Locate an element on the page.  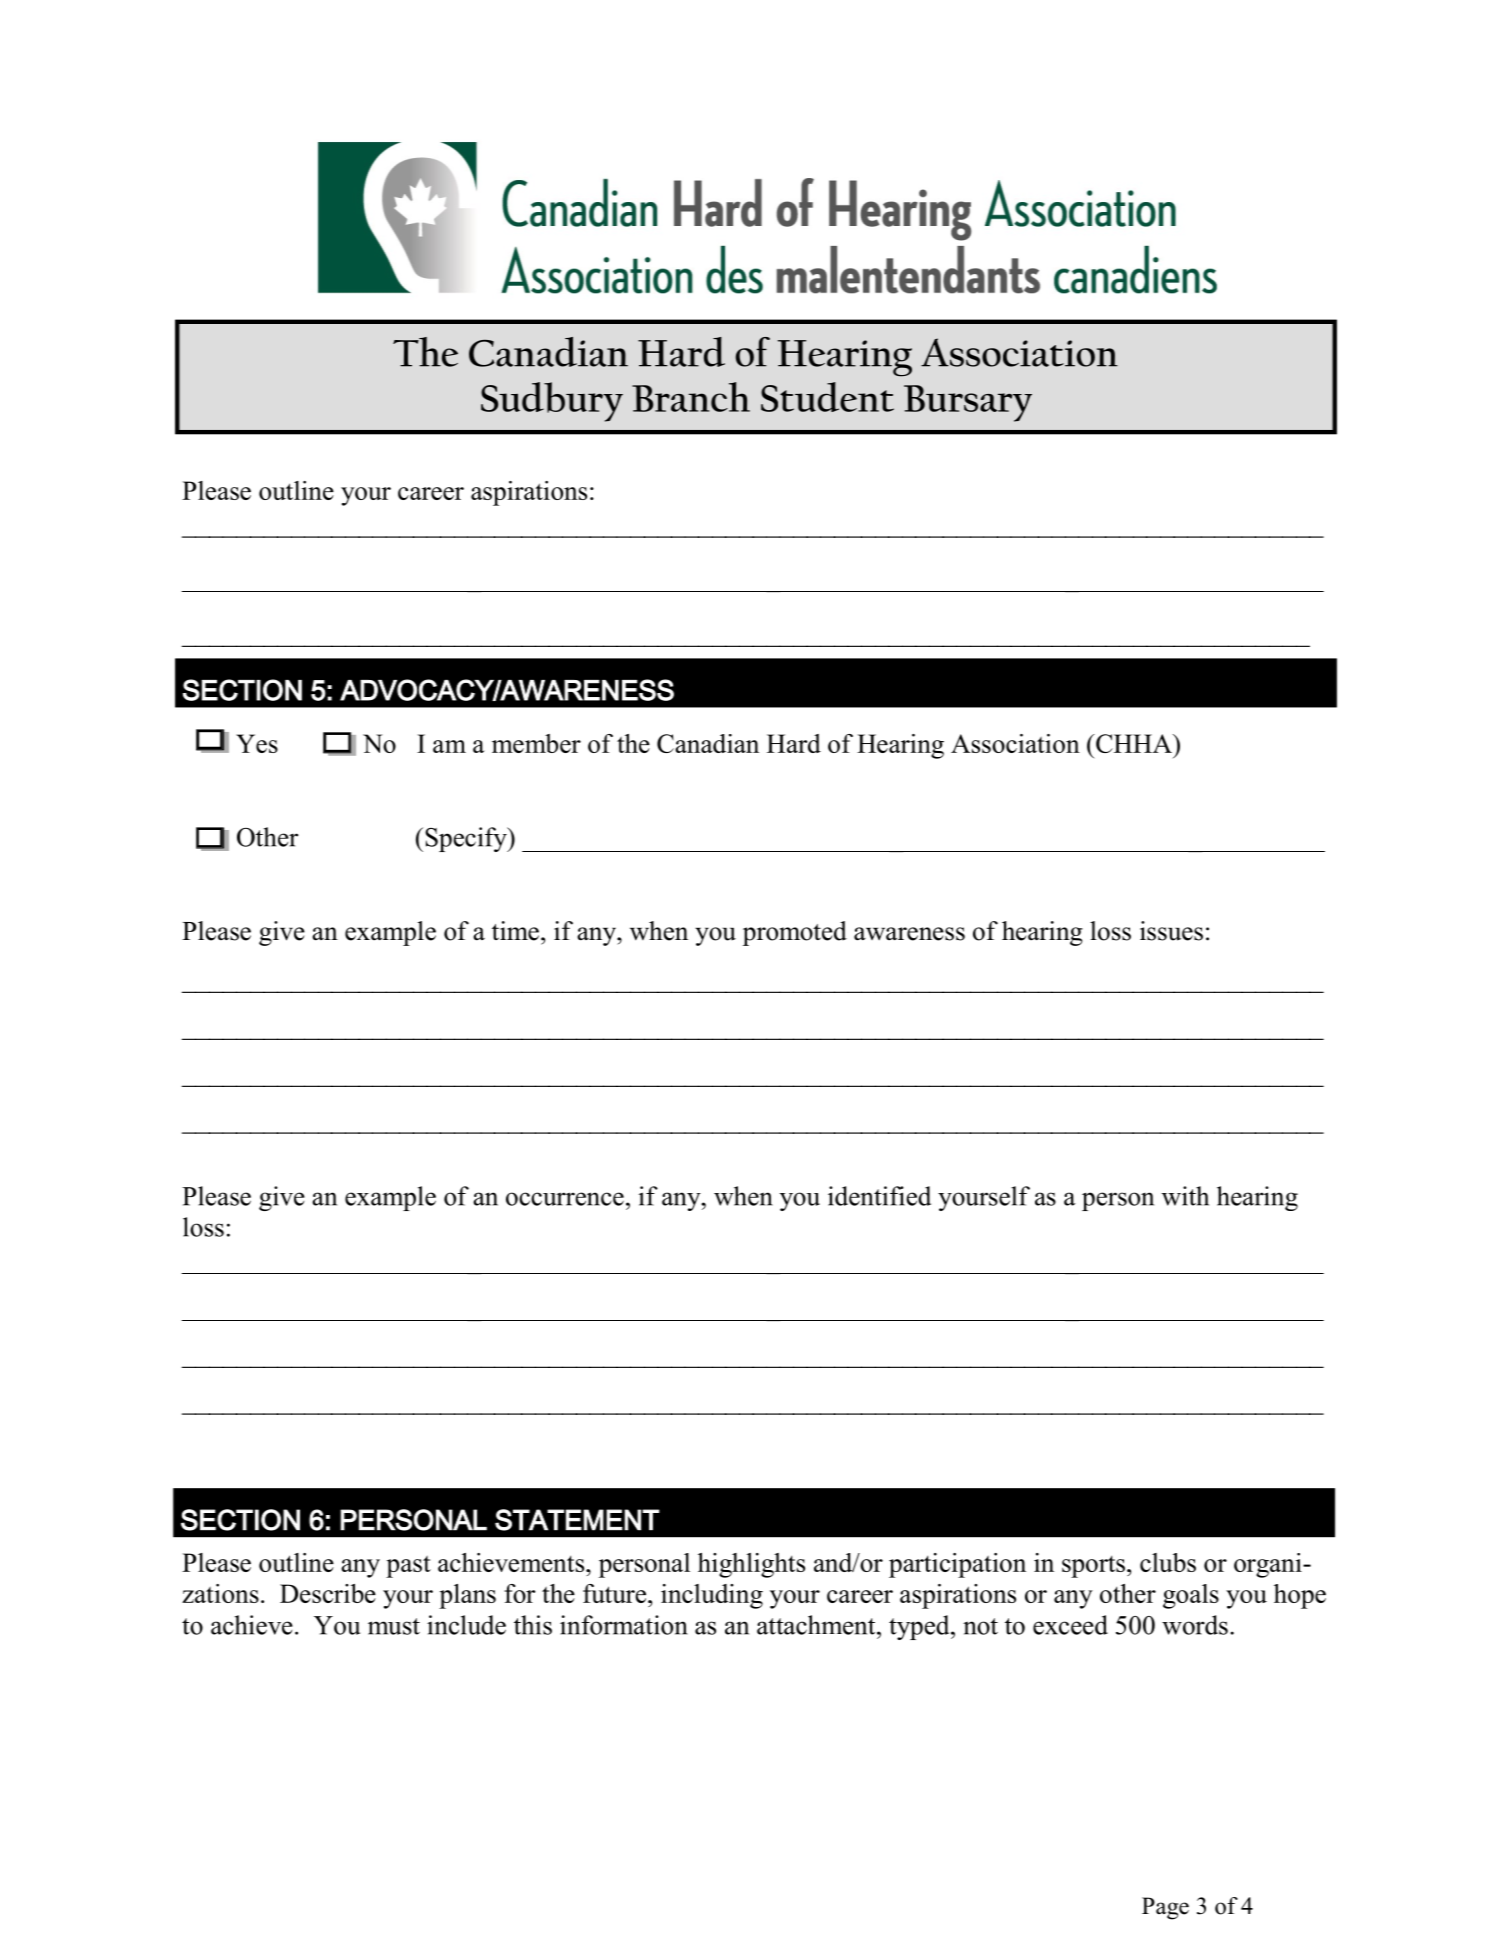
clubs is located at coordinates (1168, 1562).
